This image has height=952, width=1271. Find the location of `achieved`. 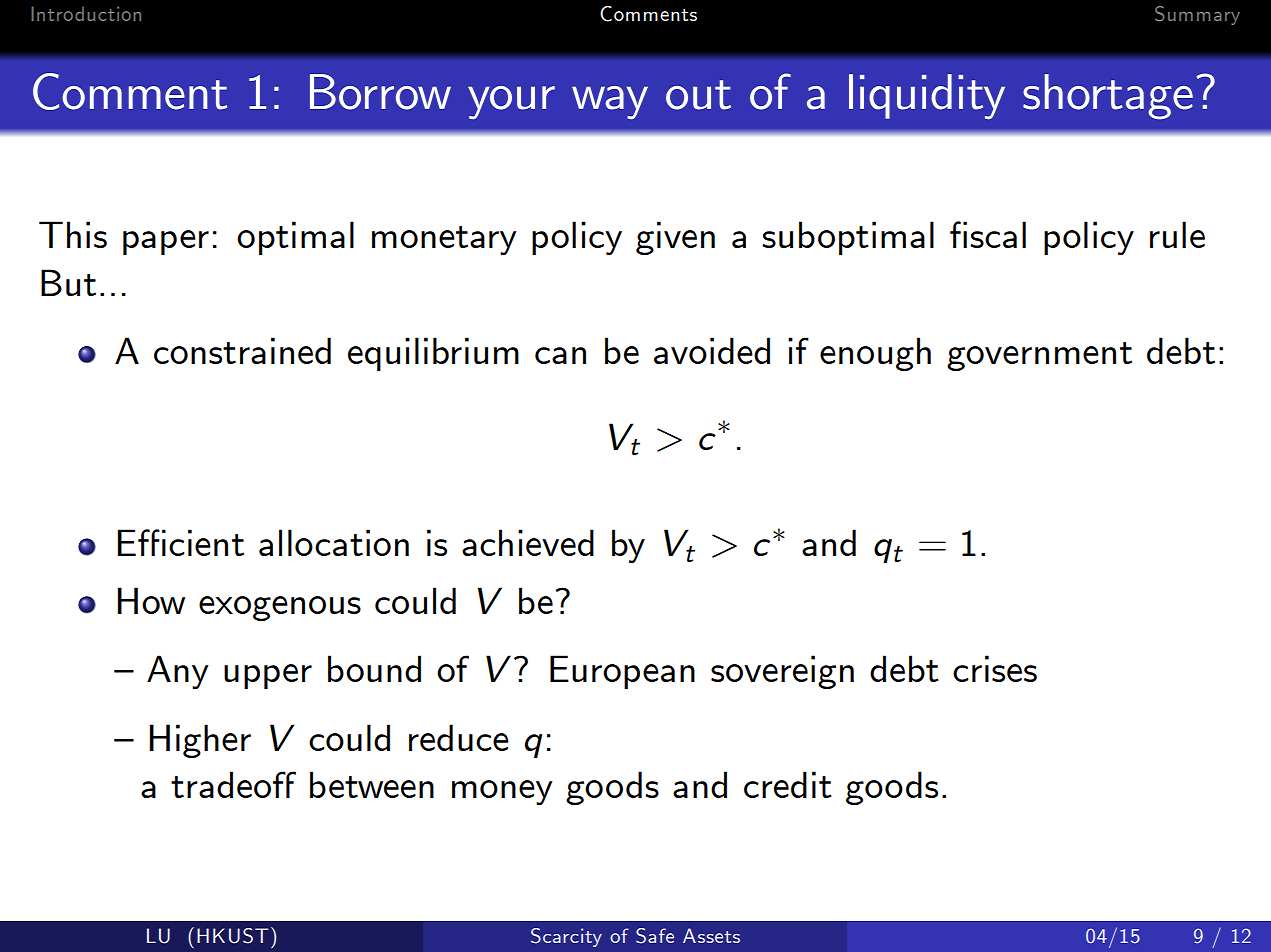

achieved is located at coordinates (528, 542).
